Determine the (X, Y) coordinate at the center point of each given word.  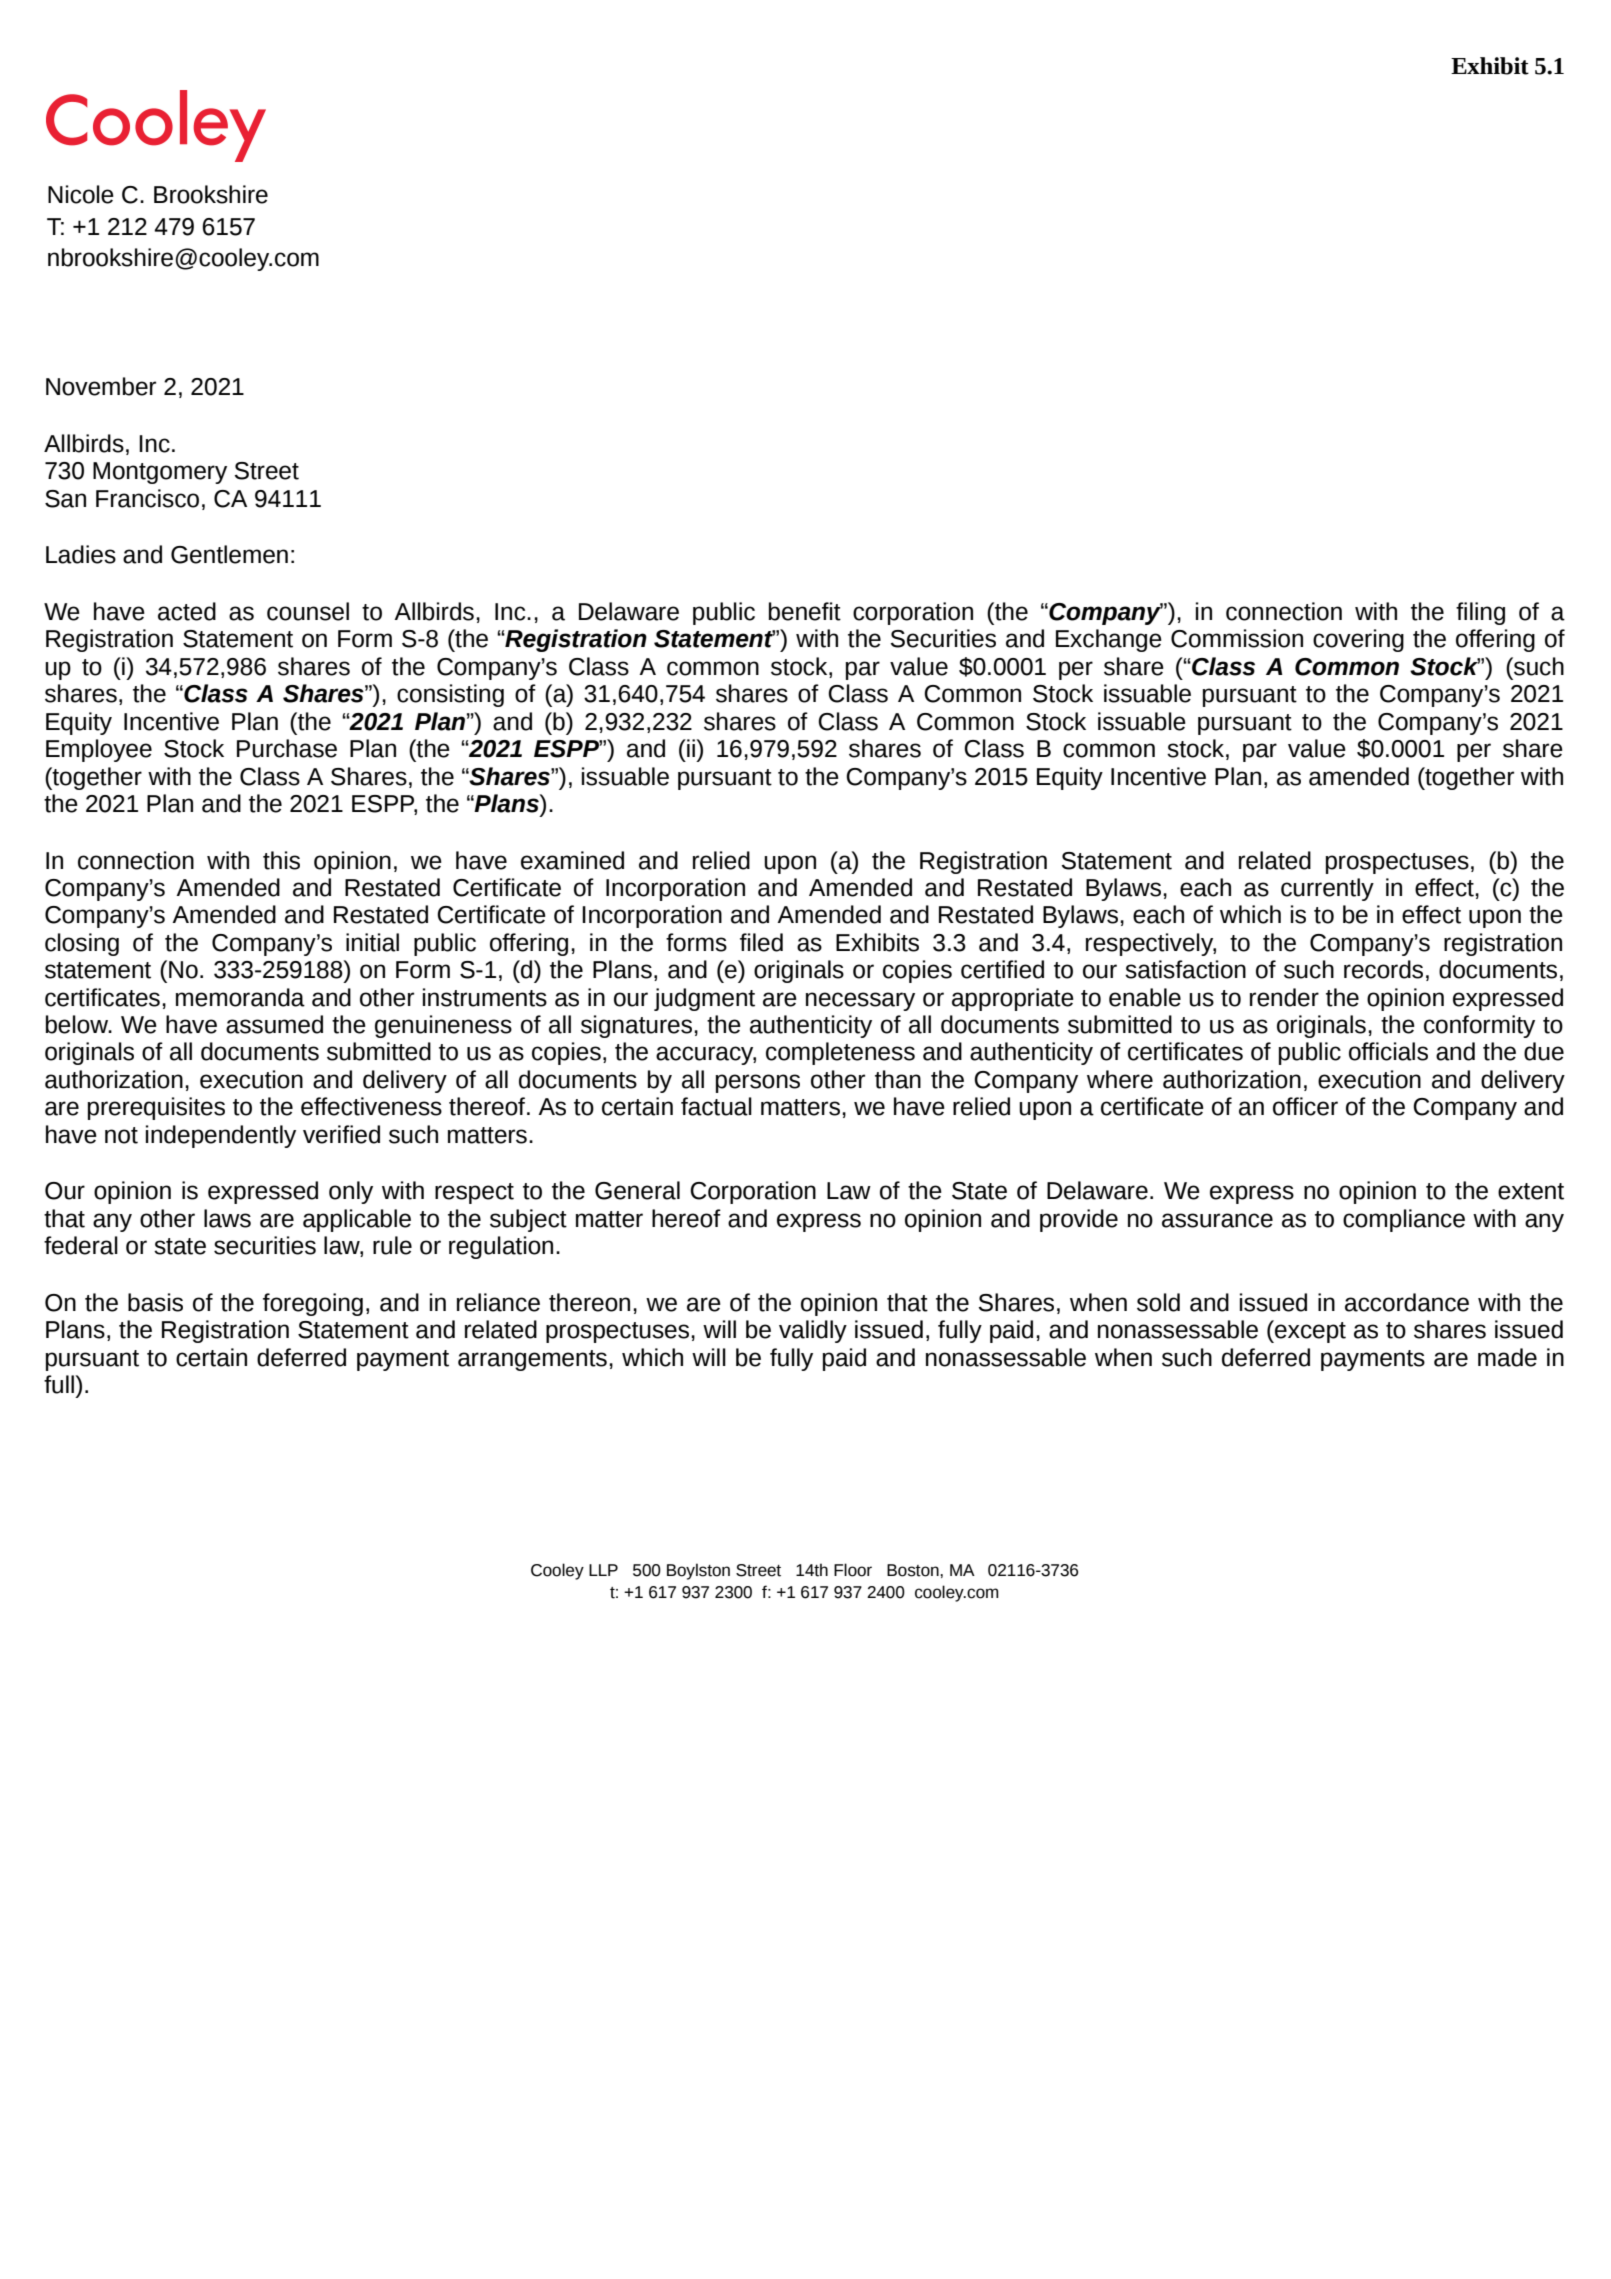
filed (761, 942)
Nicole (81, 194)
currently (1327, 889)
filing (1480, 613)
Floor (853, 1570)
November (101, 386)
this (281, 860)
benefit (804, 611)
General (637, 1190)
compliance (1404, 1220)
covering (1358, 640)
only (351, 1192)
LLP (603, 1570)
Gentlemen (229, 554)
